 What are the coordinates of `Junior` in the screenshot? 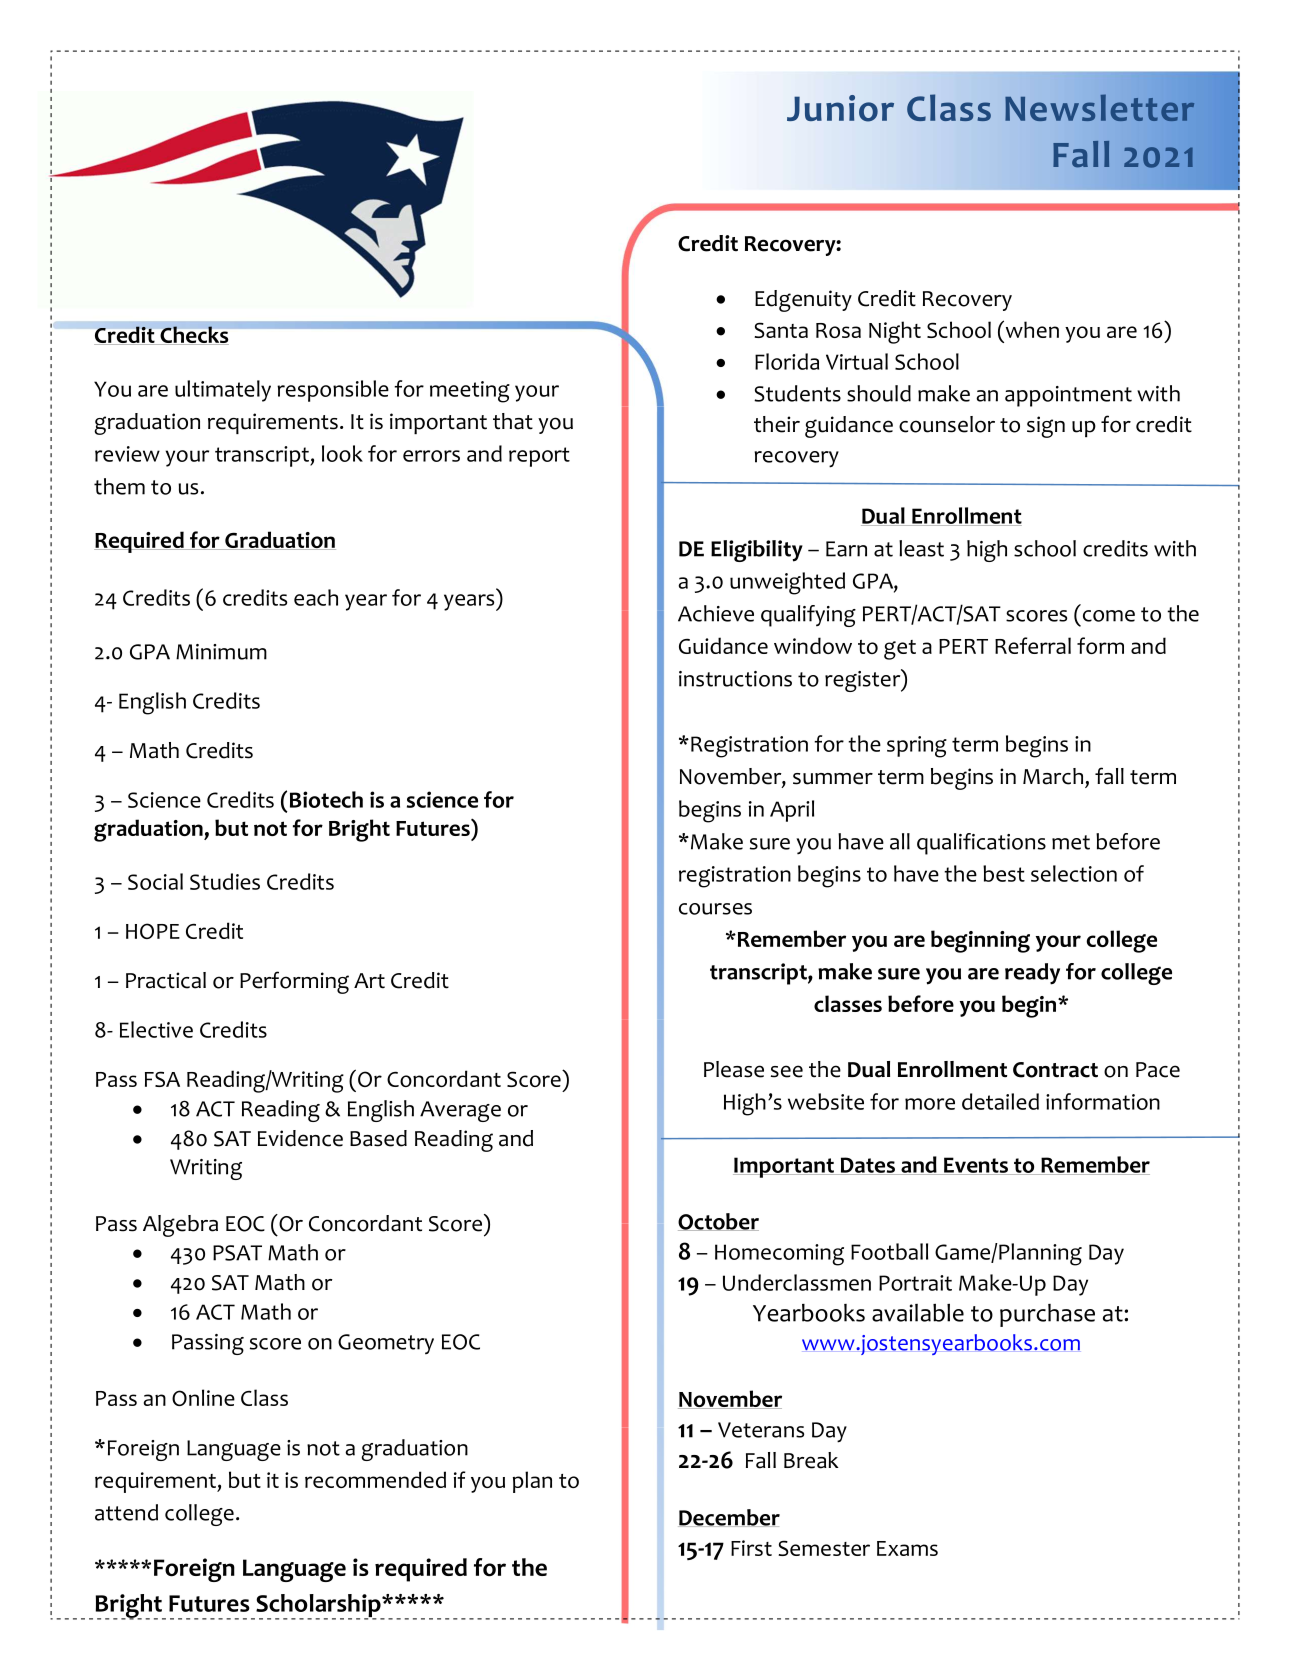 It's located at (840, 108).
